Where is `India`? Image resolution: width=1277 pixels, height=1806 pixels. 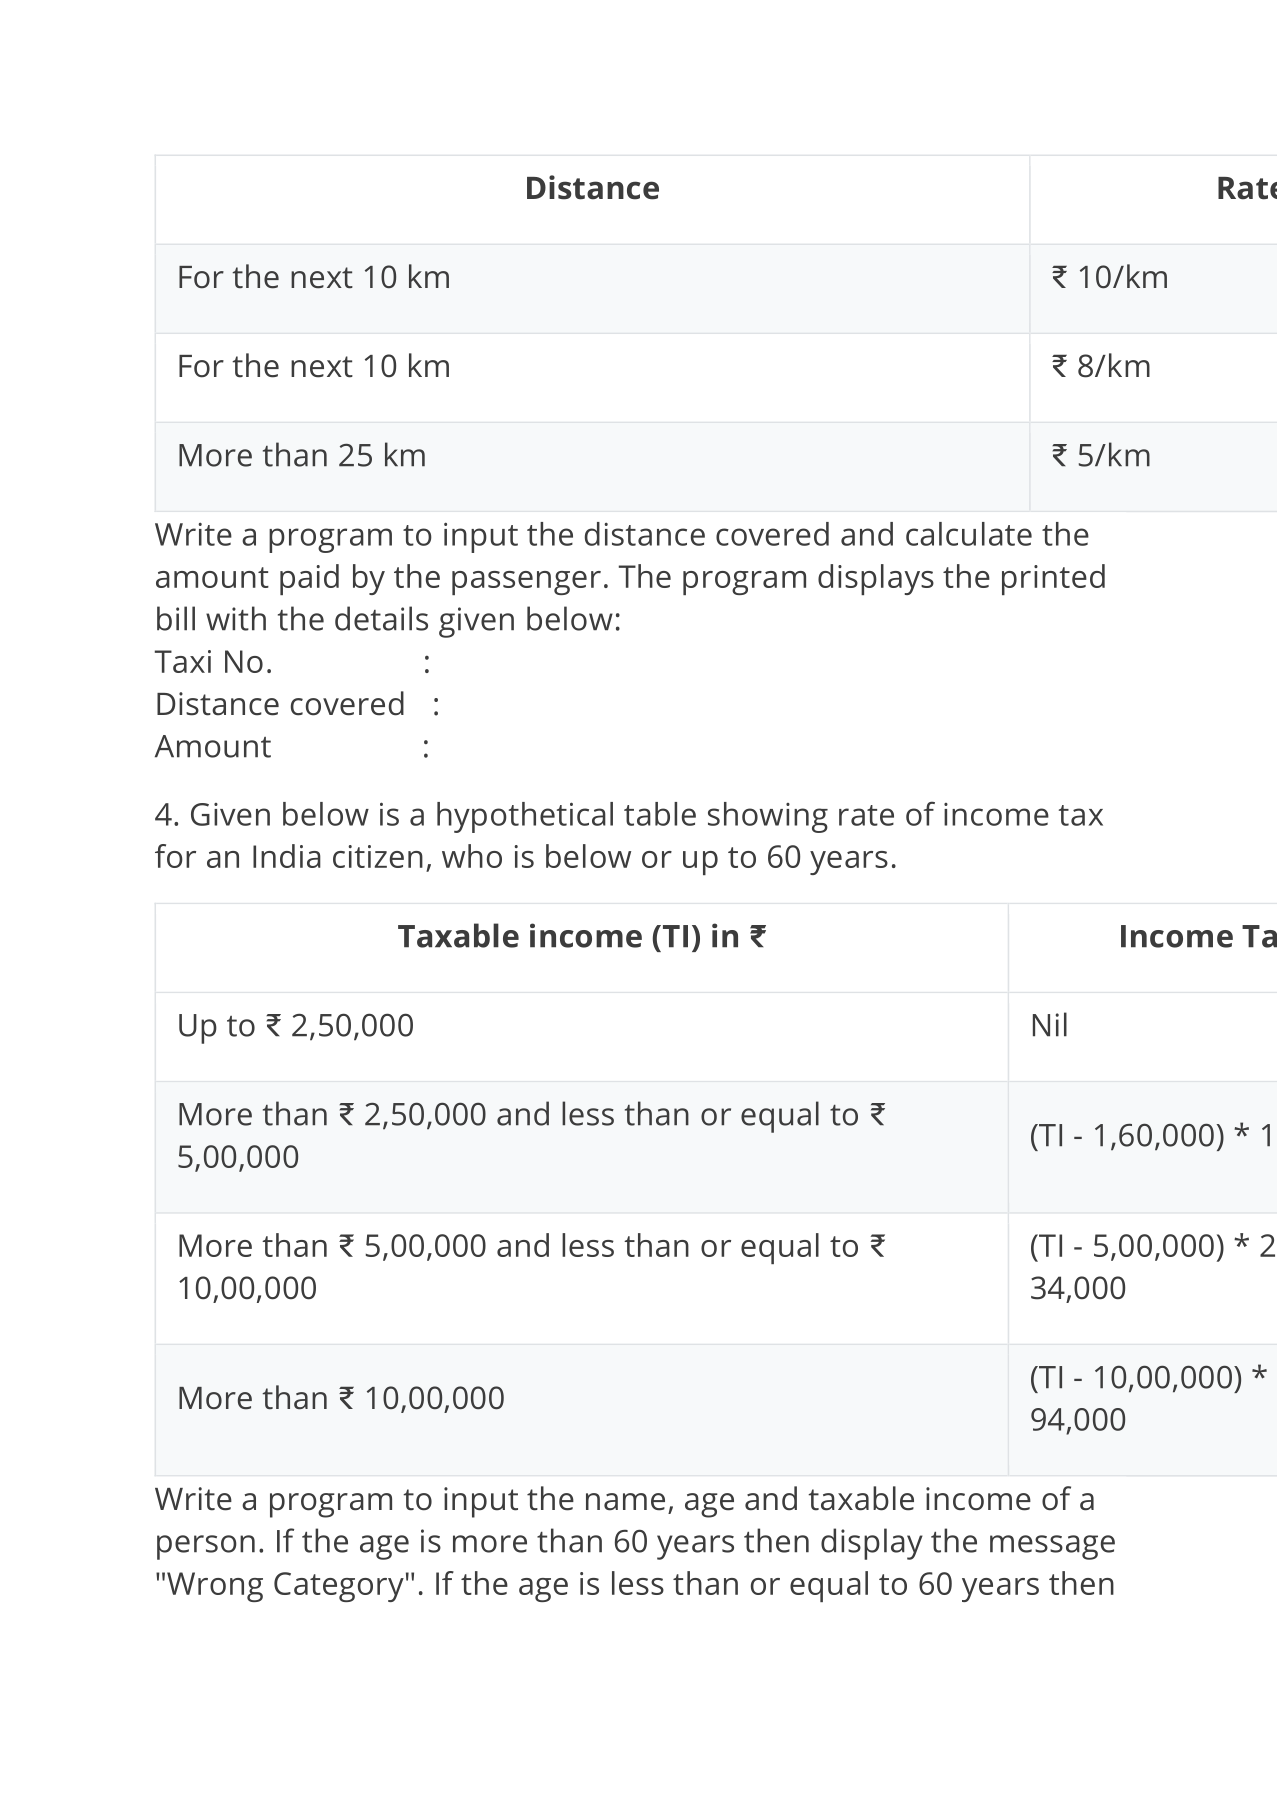
India is located at coordinates (287, 856).
